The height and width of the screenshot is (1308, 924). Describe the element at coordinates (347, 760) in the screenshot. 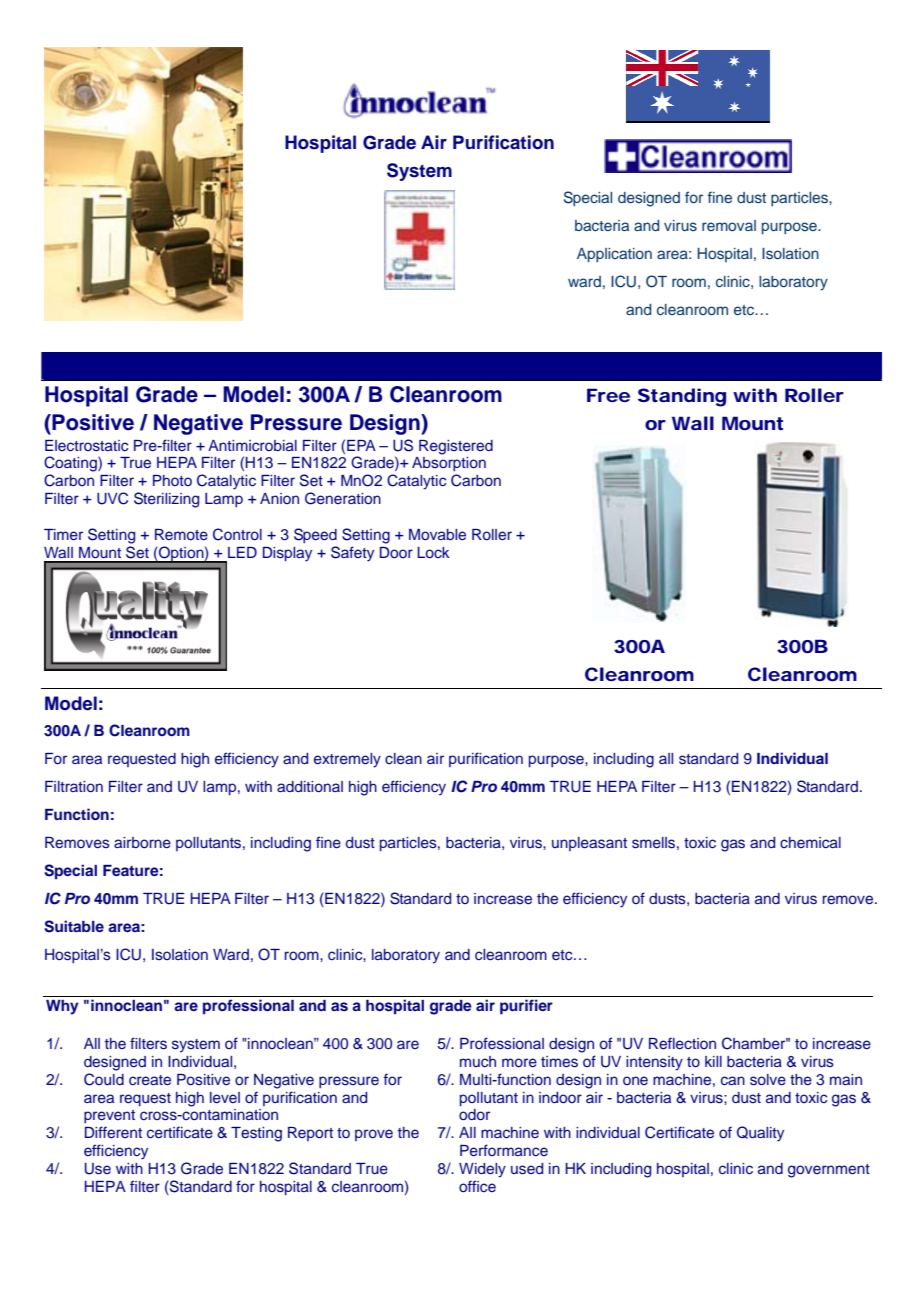

I see `extremely` at that location.
